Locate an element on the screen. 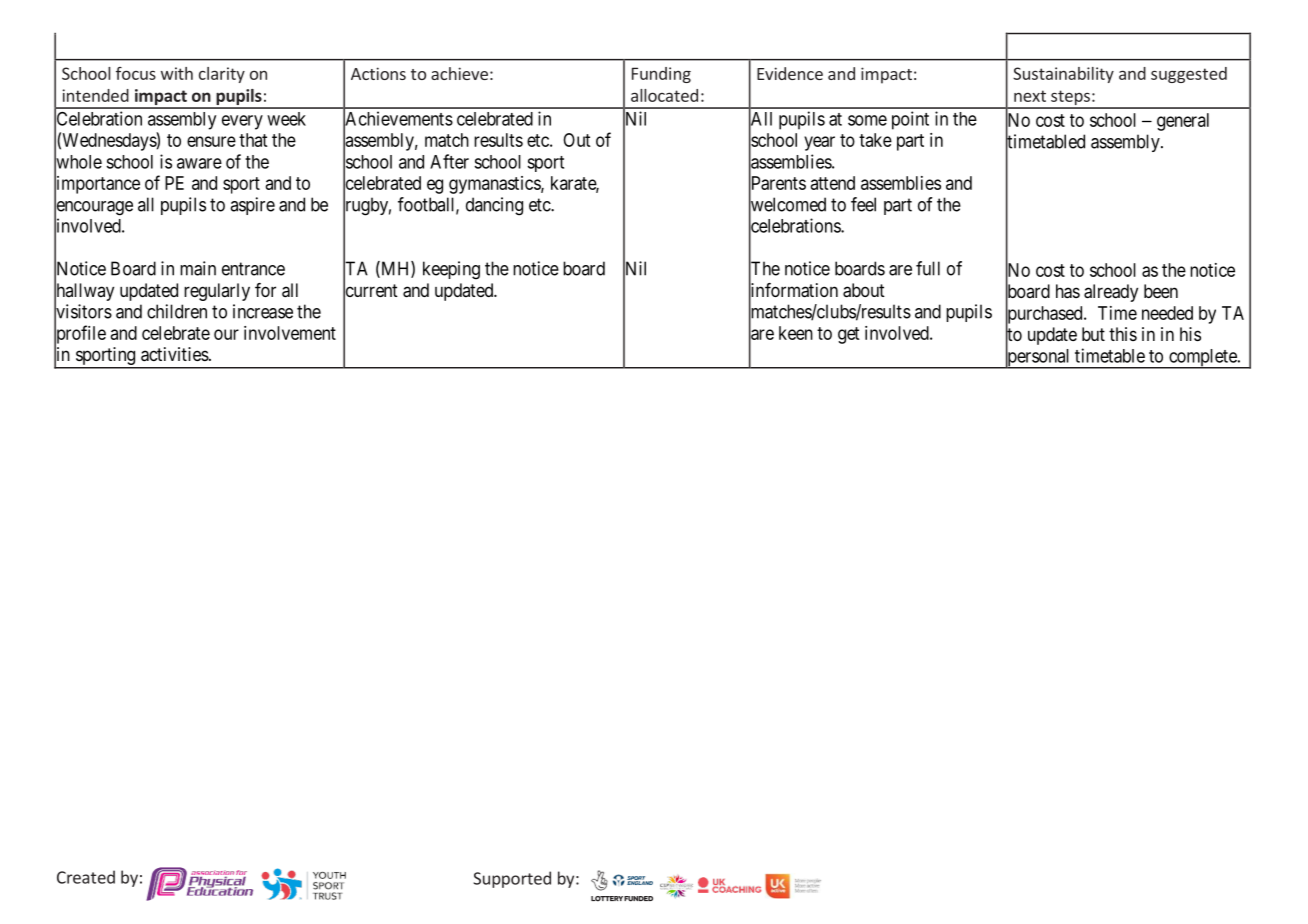 This screenshot has height=924, width=1308. clarity is located at coordinates (222, 75).
